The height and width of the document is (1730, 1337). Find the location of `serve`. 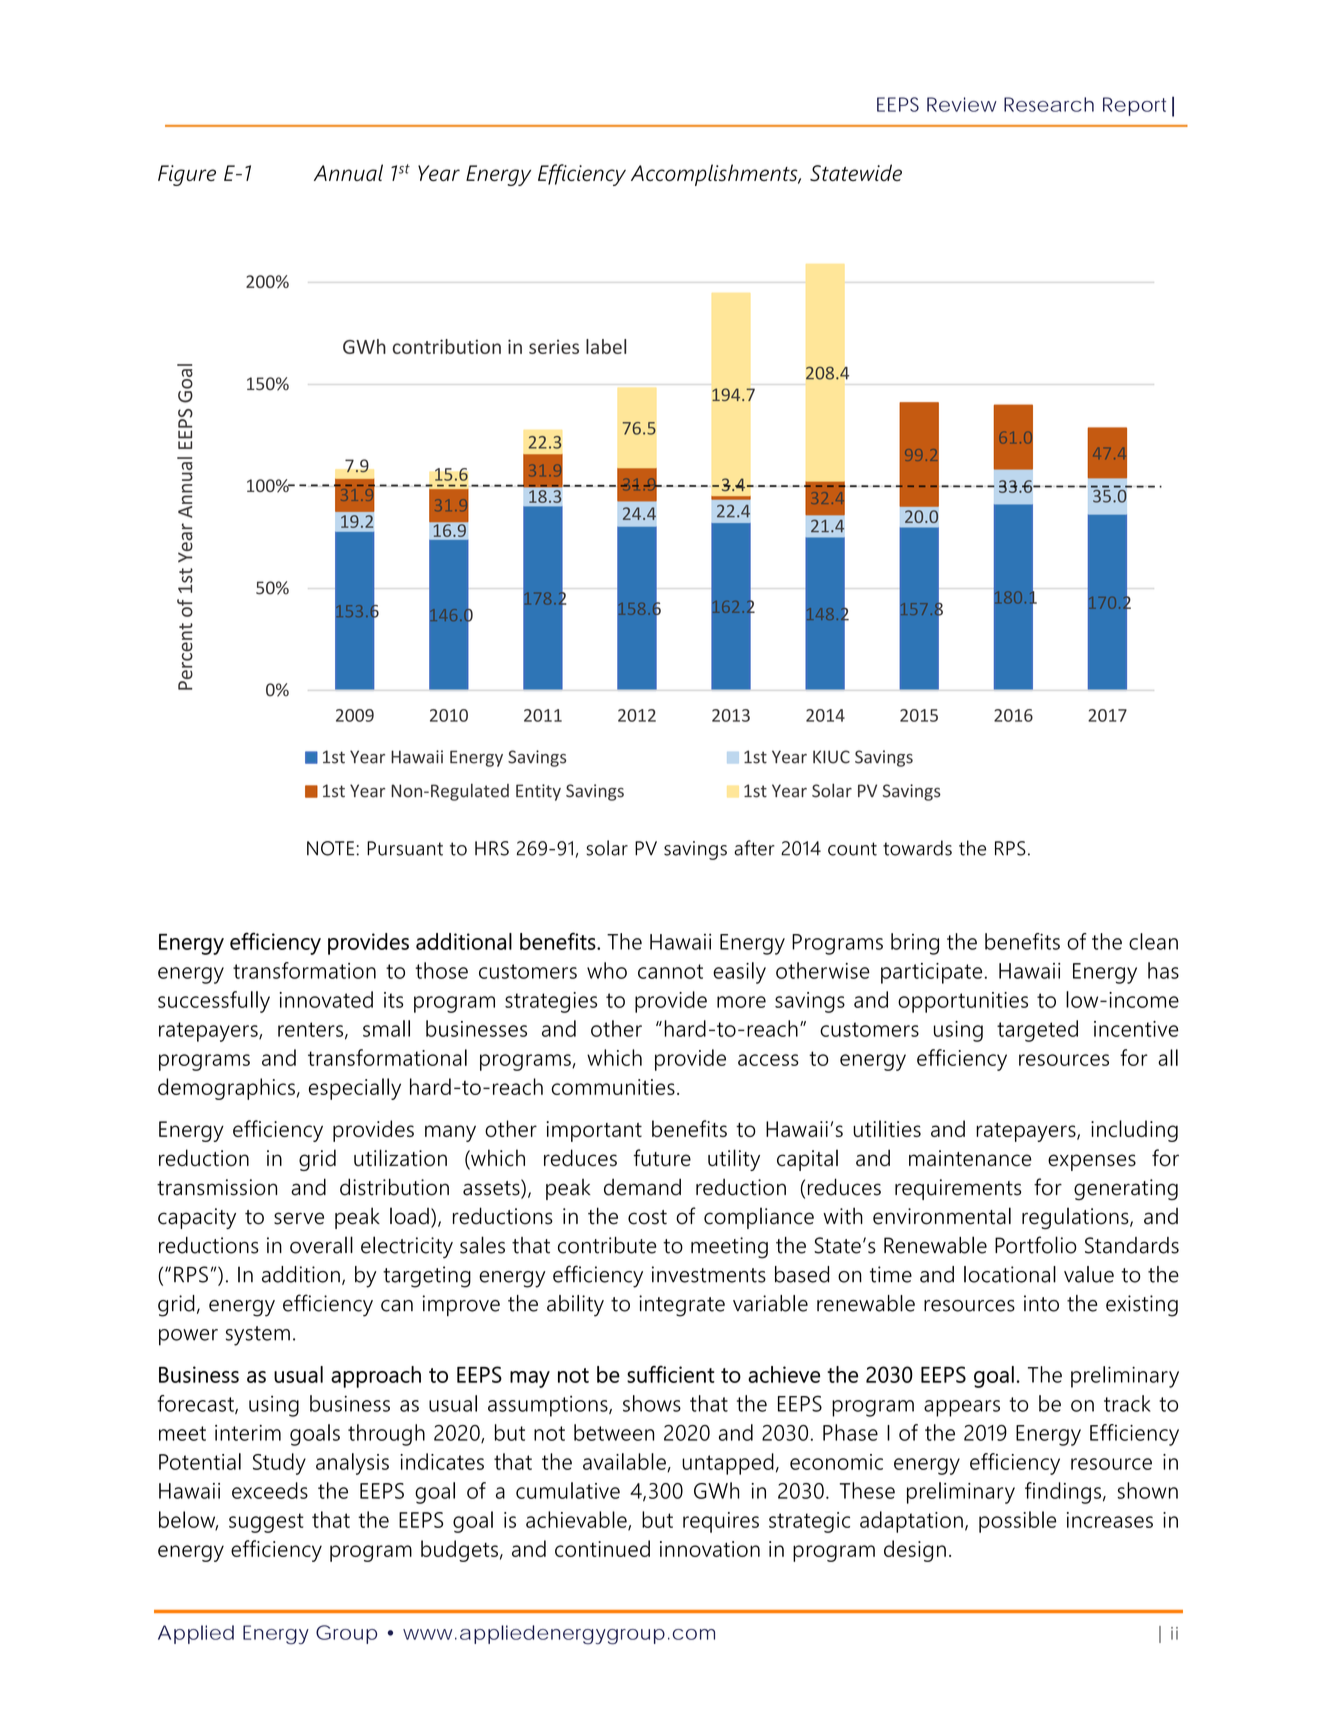

serve is located at coordinates (299, 1218).
